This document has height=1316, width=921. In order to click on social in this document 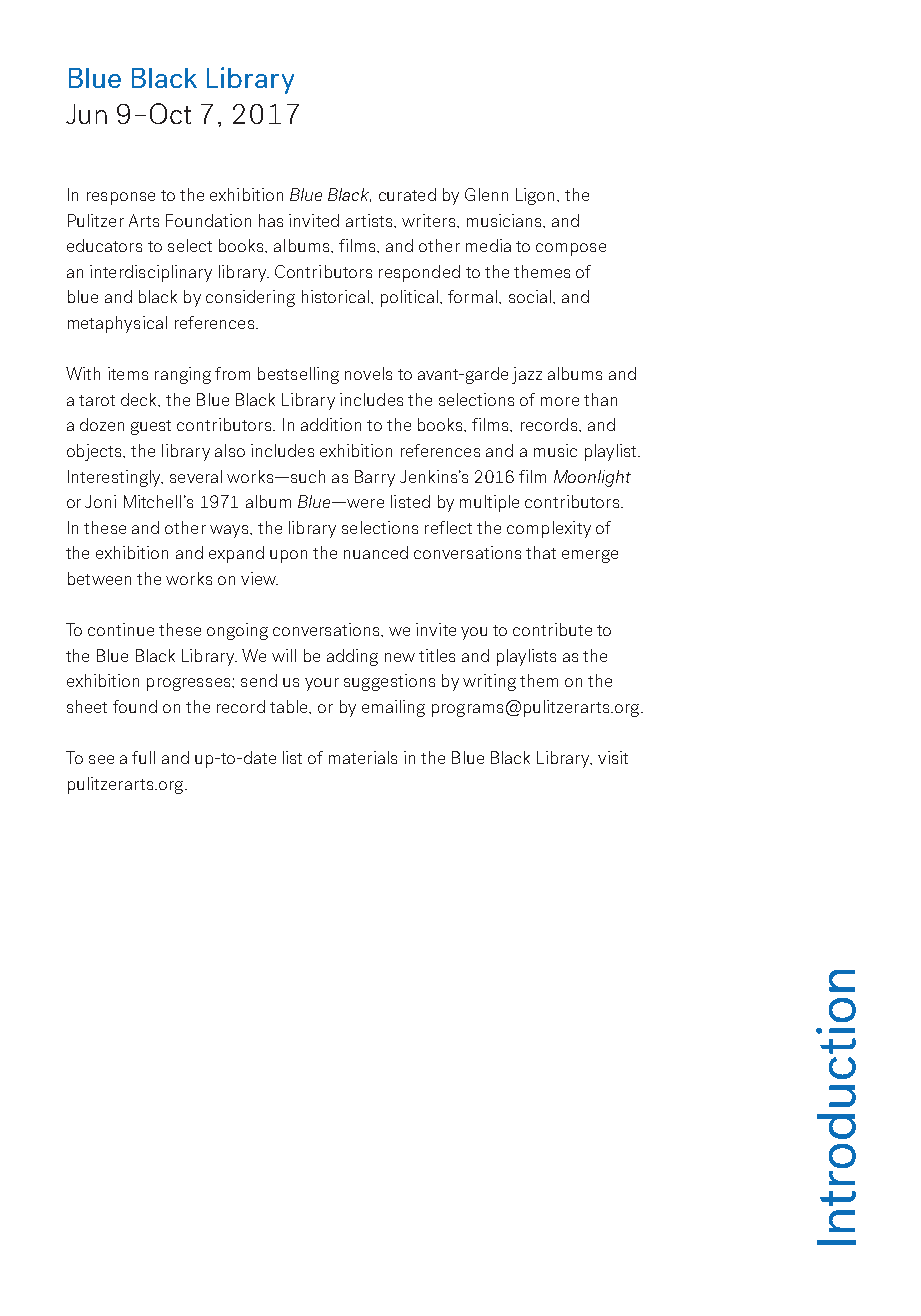, I will do `click(530, 296)`.
